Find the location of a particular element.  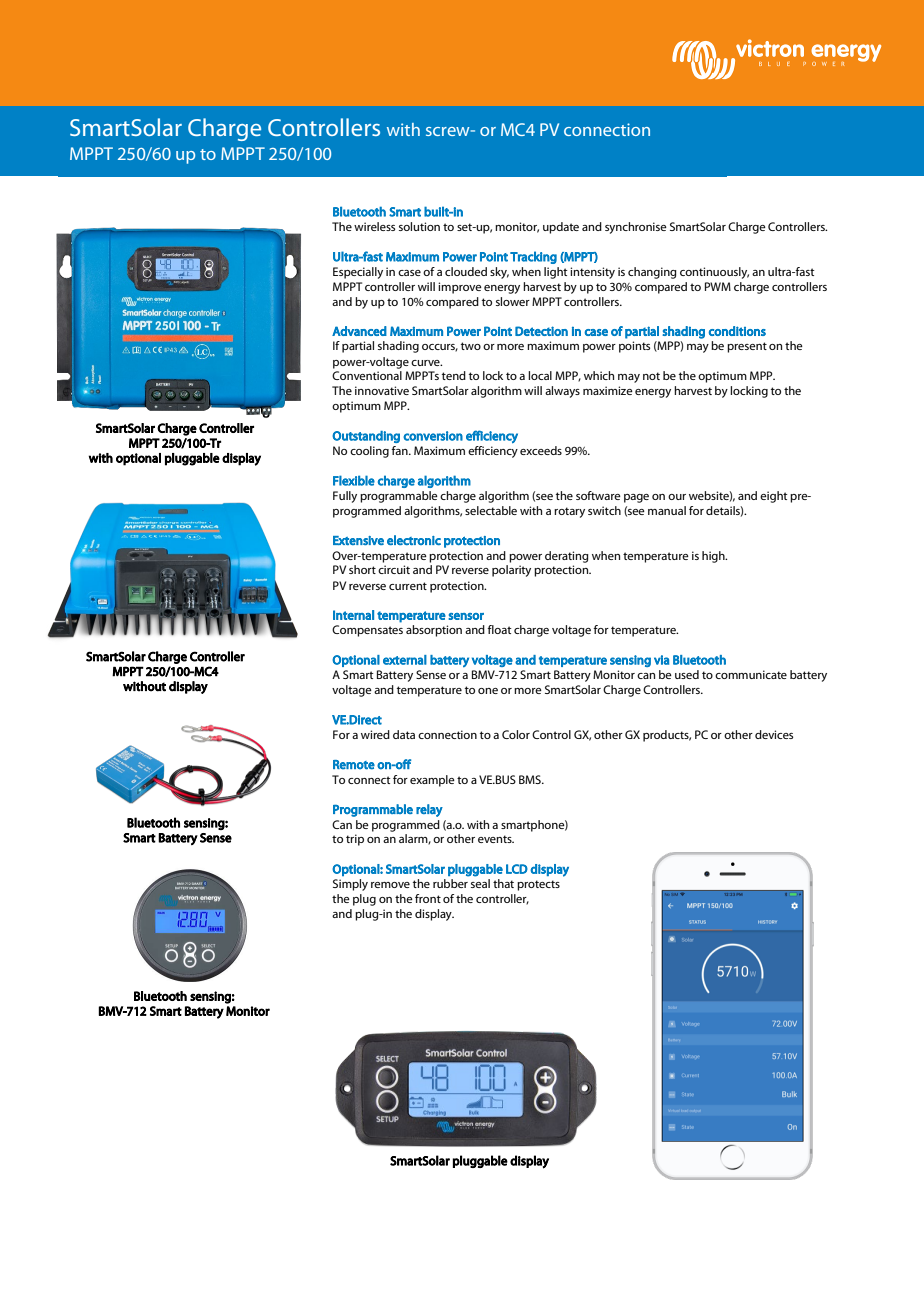

derating is located at coordinates (567, 557).
